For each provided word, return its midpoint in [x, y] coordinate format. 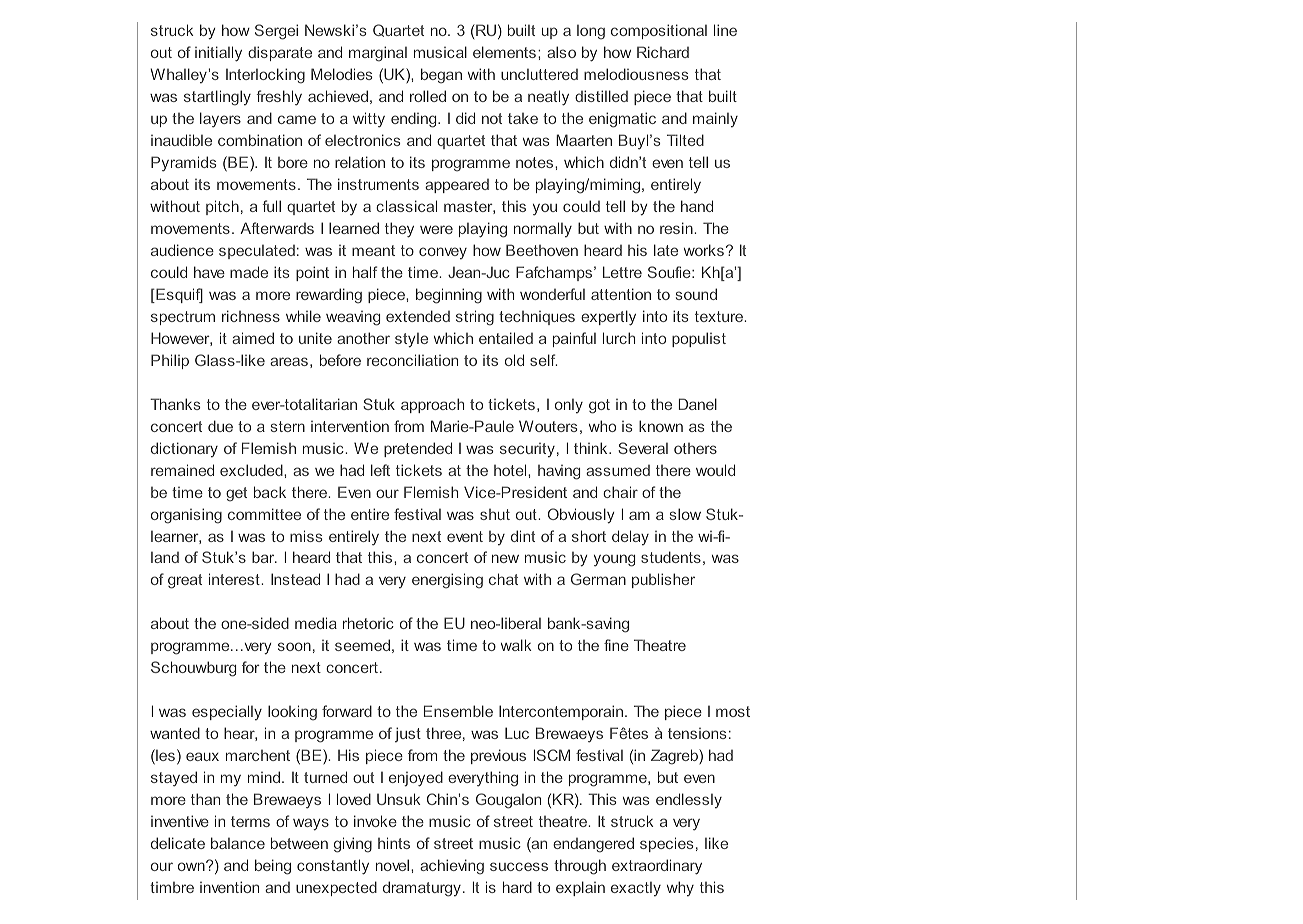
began [441, 76]
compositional [659, 31]
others [695, 448]
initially [218, 54]
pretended [418, 449]
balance [238, 843]
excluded [252, 470]
